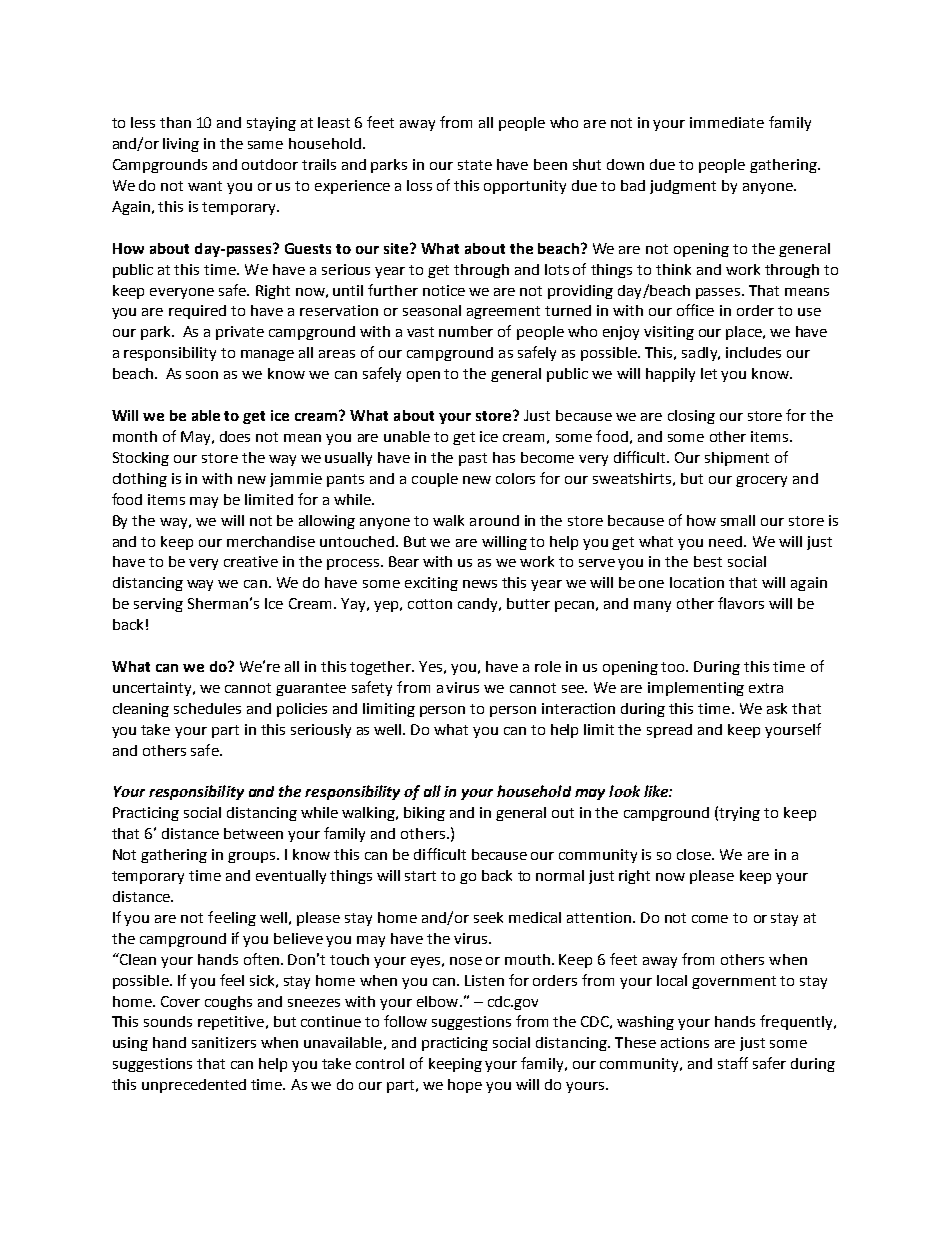 The image size is (952, 1233). I want to click on does, so click(235, 436).
